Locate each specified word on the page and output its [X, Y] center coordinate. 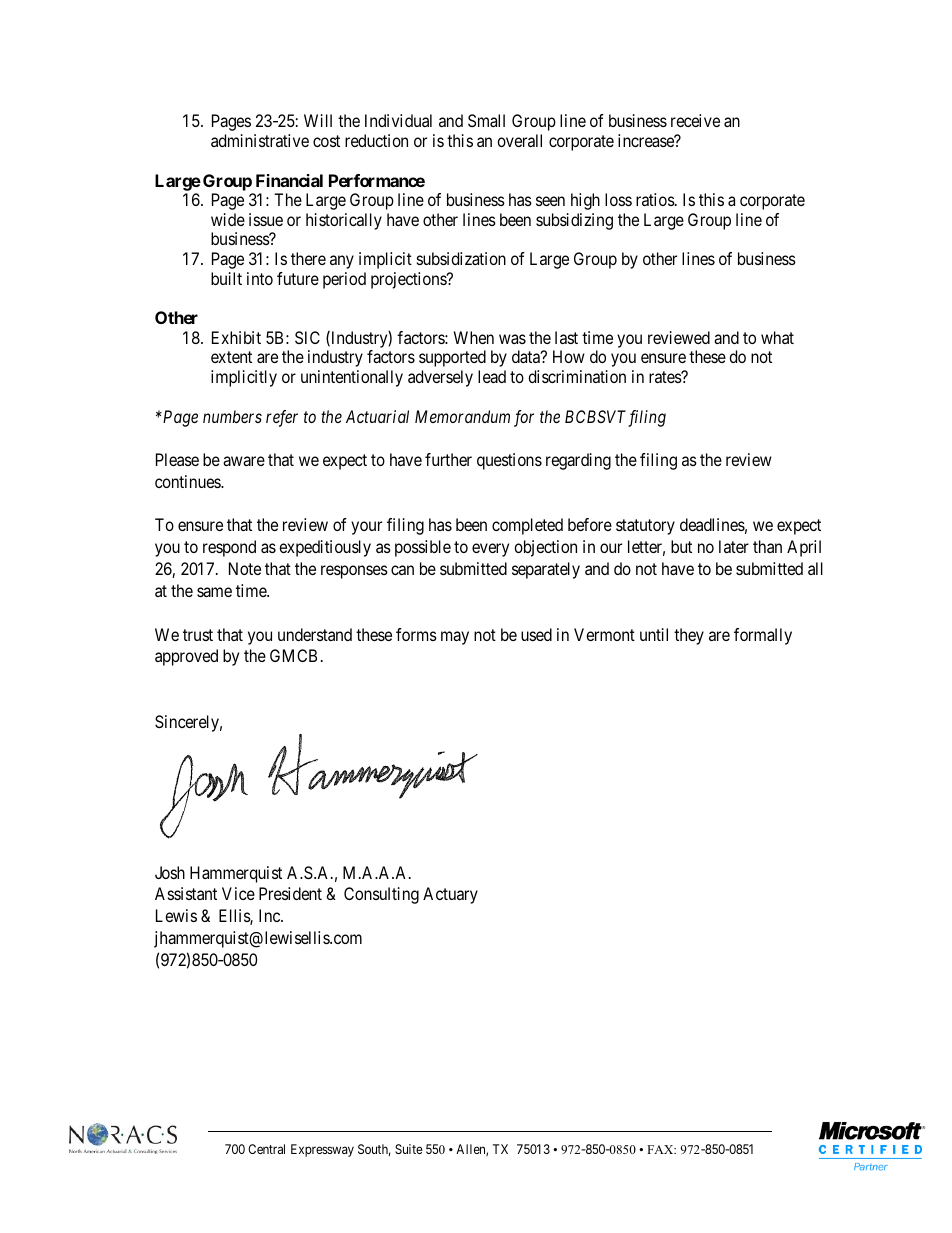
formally [763, 636]
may [455, 638]
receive [695, 120]
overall [519, 140]
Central [266, 1149]
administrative [260, 140]
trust [198, 635]
